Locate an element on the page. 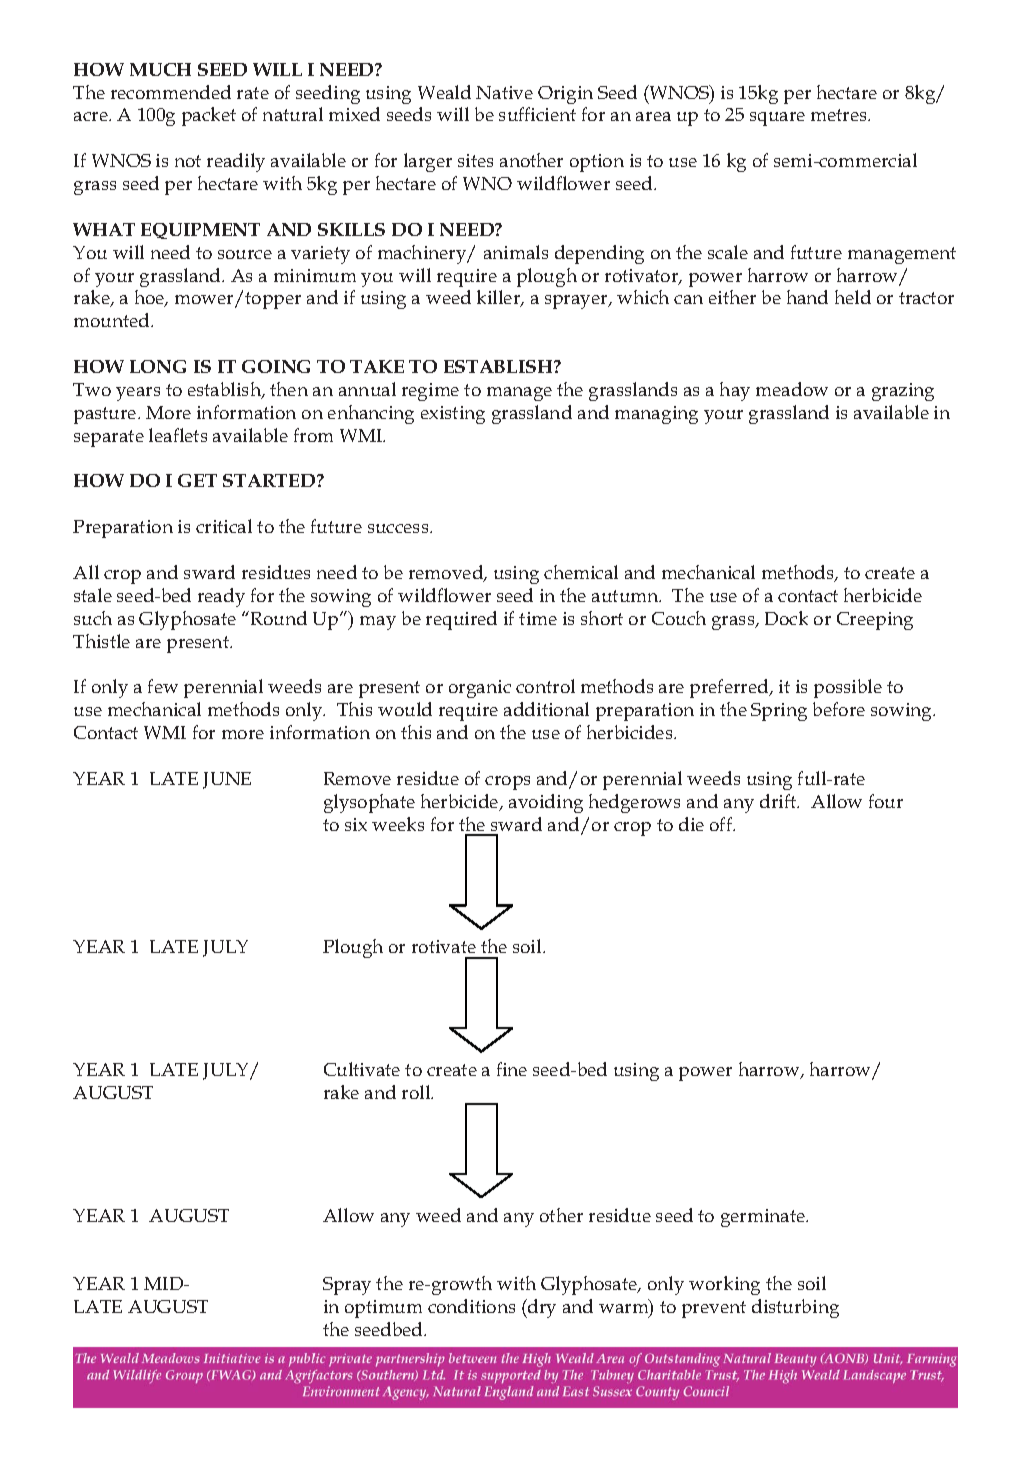 This image has height=1459, width=1031. success is located at coordinates (399, 528).
